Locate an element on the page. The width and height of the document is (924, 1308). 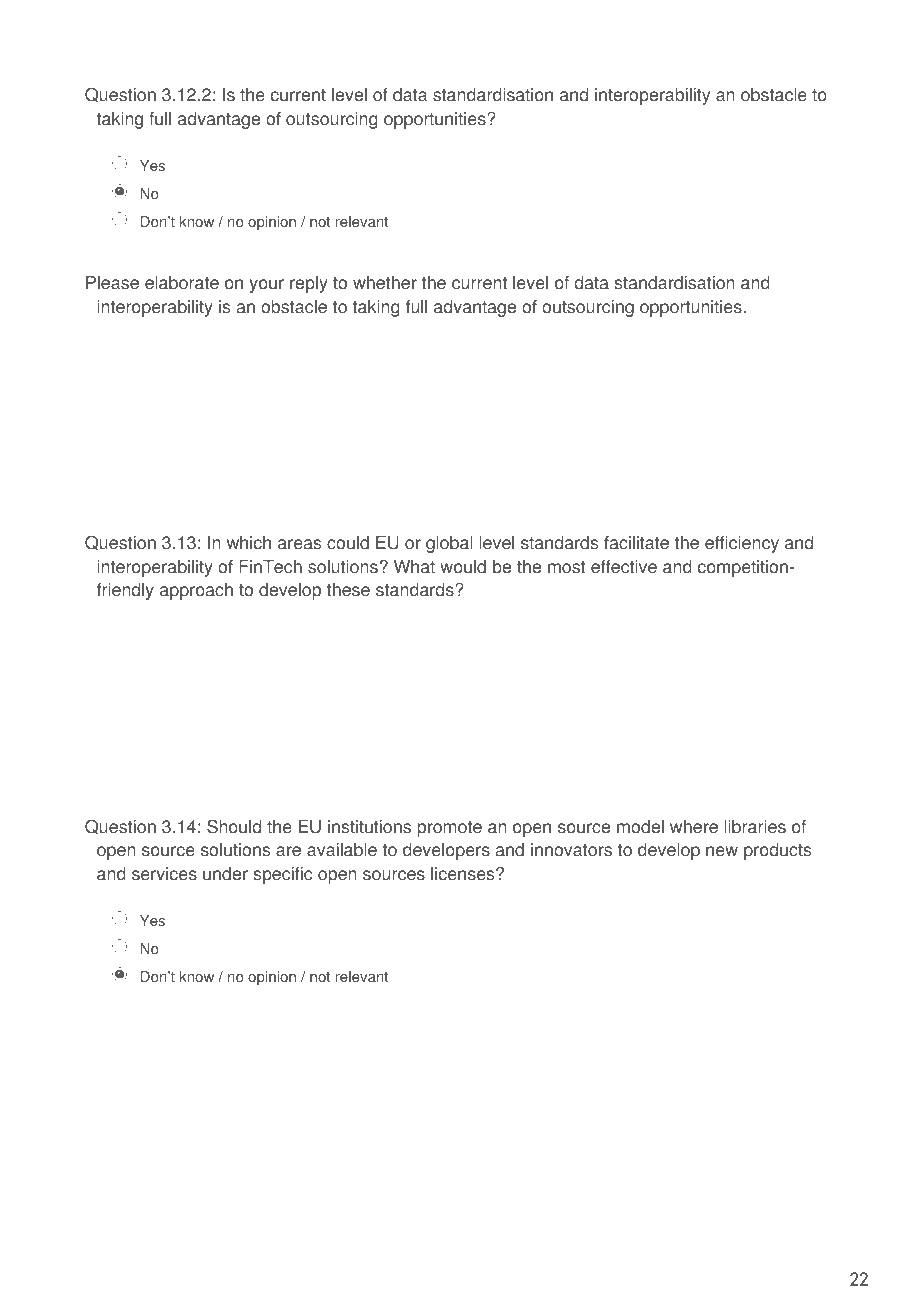
global is located at coordinates (449, 544).
